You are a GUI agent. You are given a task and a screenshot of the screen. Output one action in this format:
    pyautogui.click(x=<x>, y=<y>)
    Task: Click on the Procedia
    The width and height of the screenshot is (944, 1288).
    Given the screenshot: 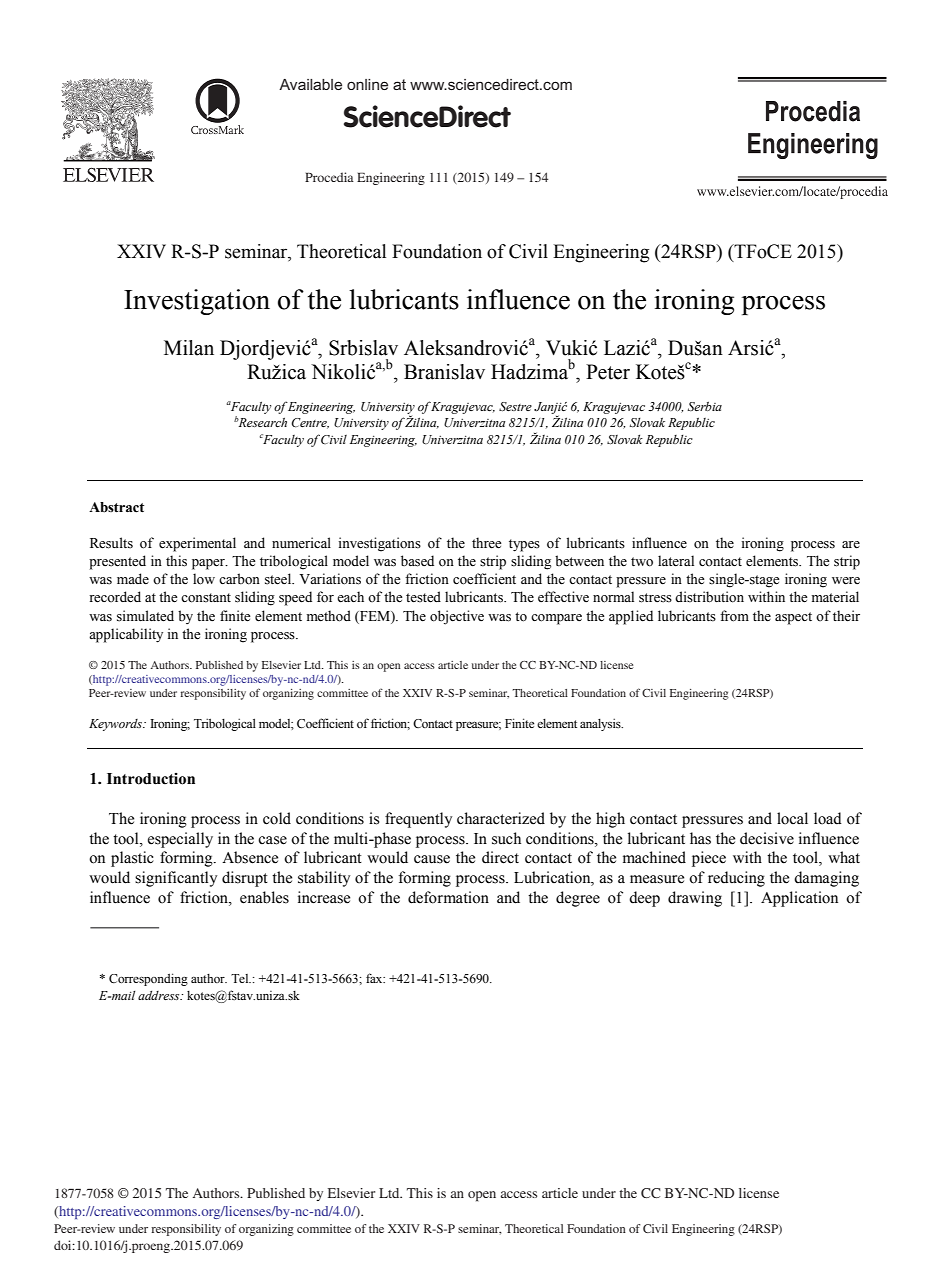 What is the action you would take?
    pyautogui.click(x=329, y=177)
